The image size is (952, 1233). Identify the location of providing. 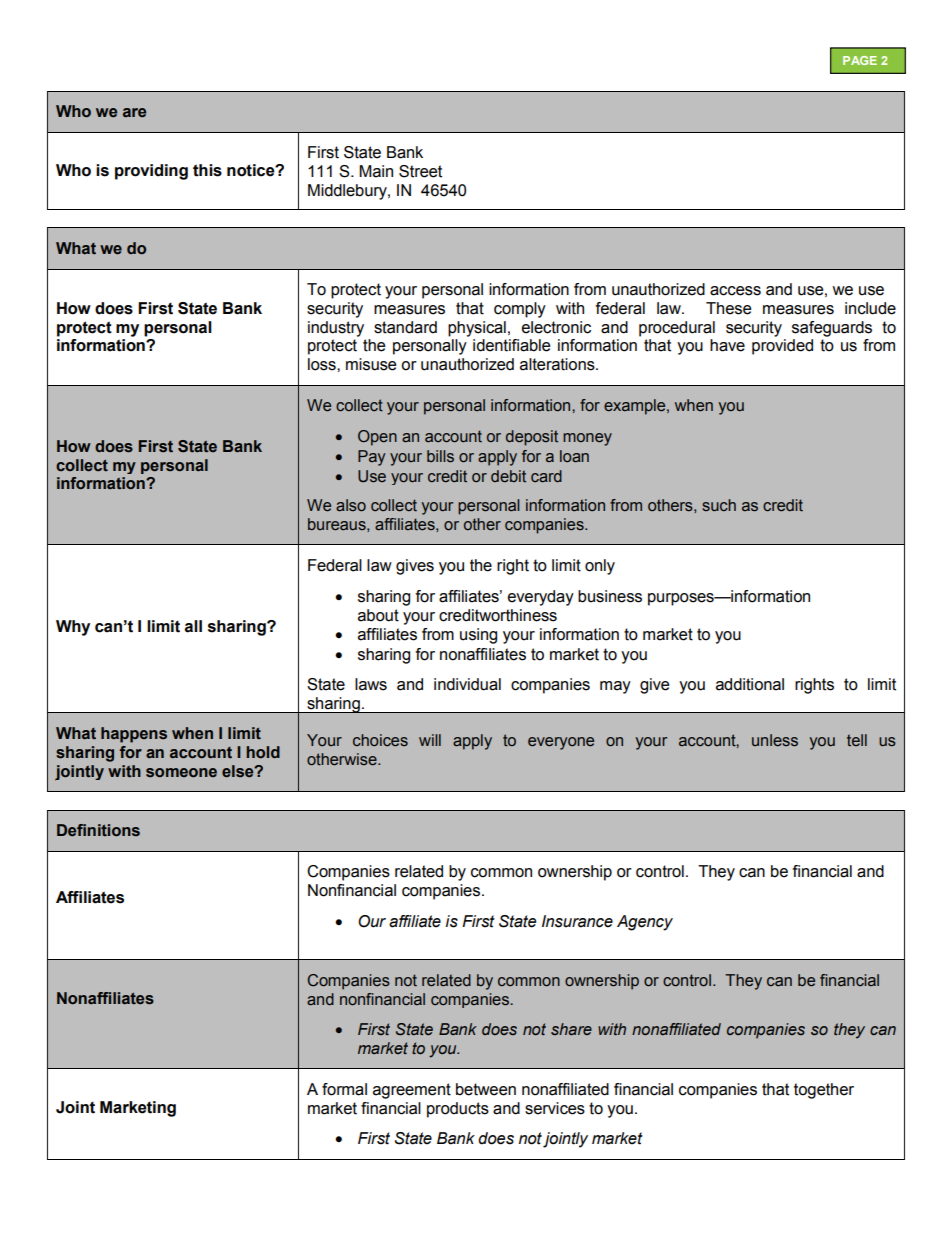
(151, 172).
